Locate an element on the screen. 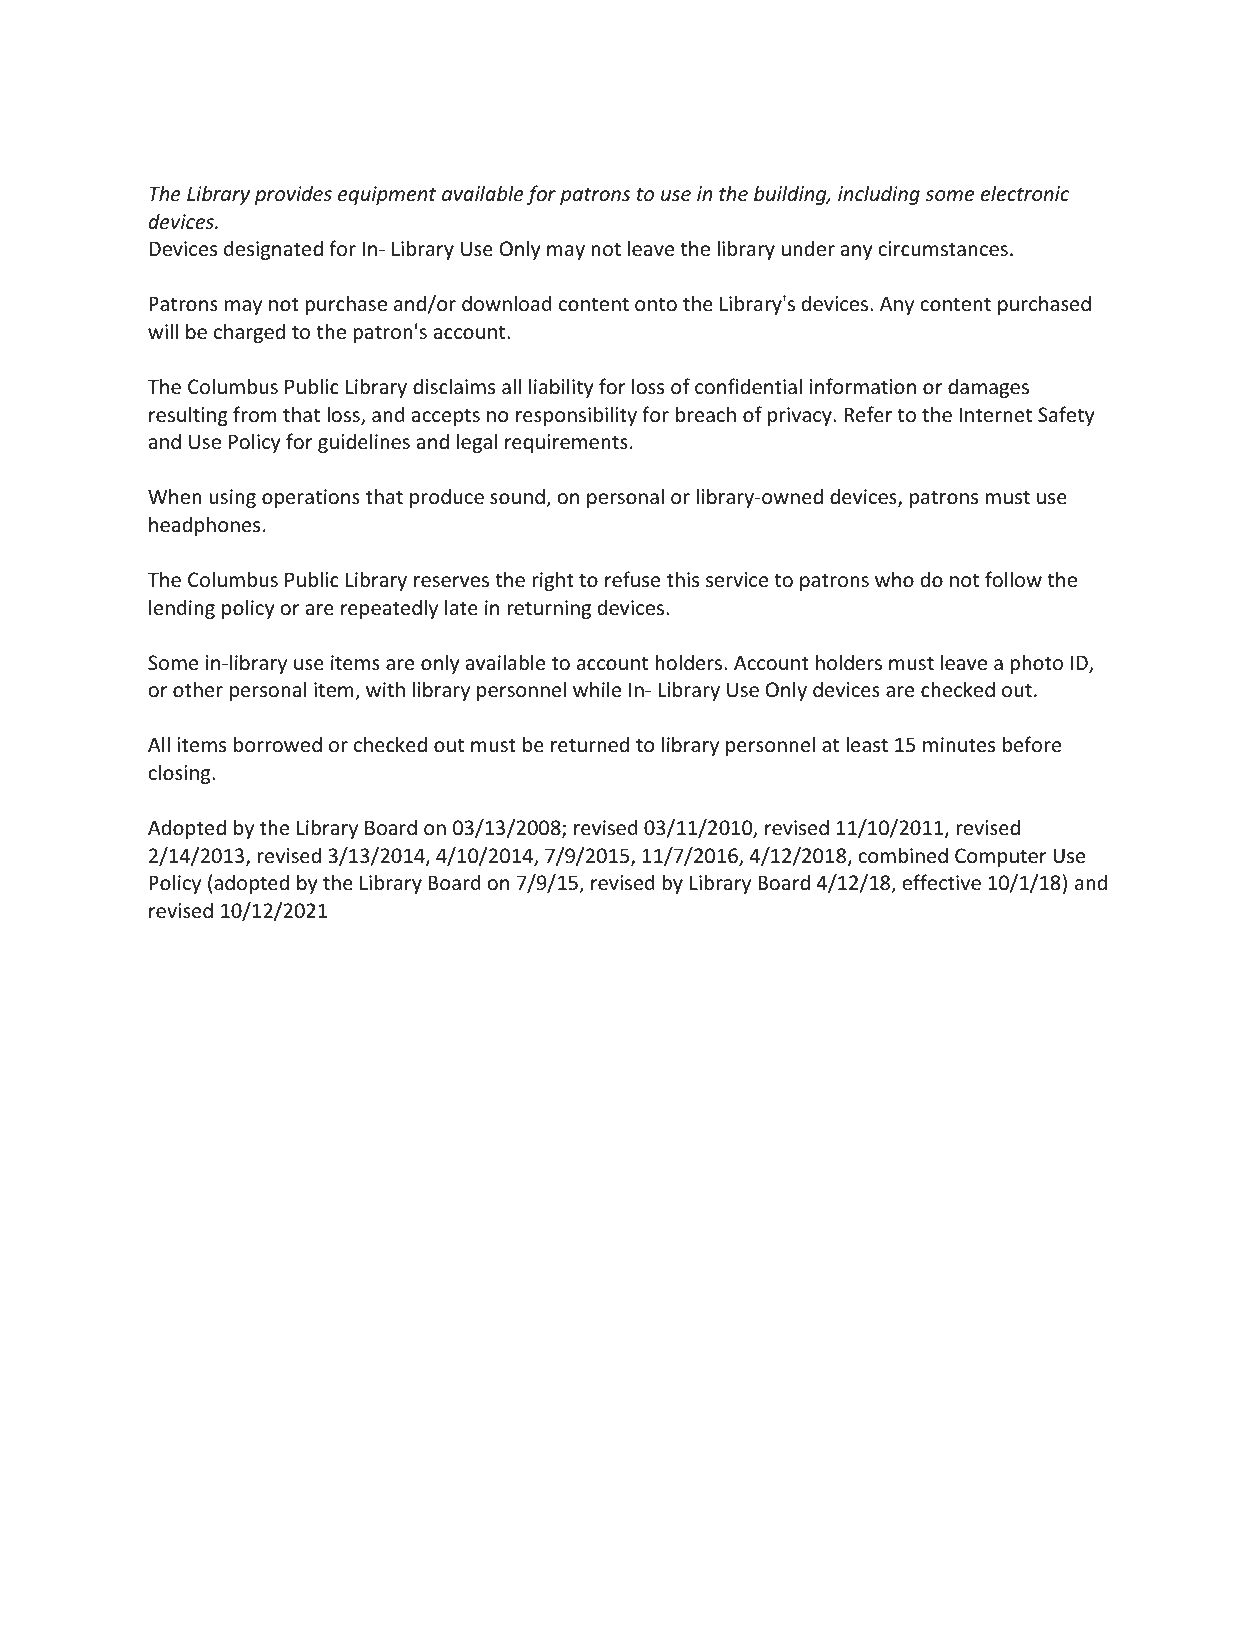 The height and width of the screenshot is (1625, 1256). headphones is located at coordinates (204, 526).
